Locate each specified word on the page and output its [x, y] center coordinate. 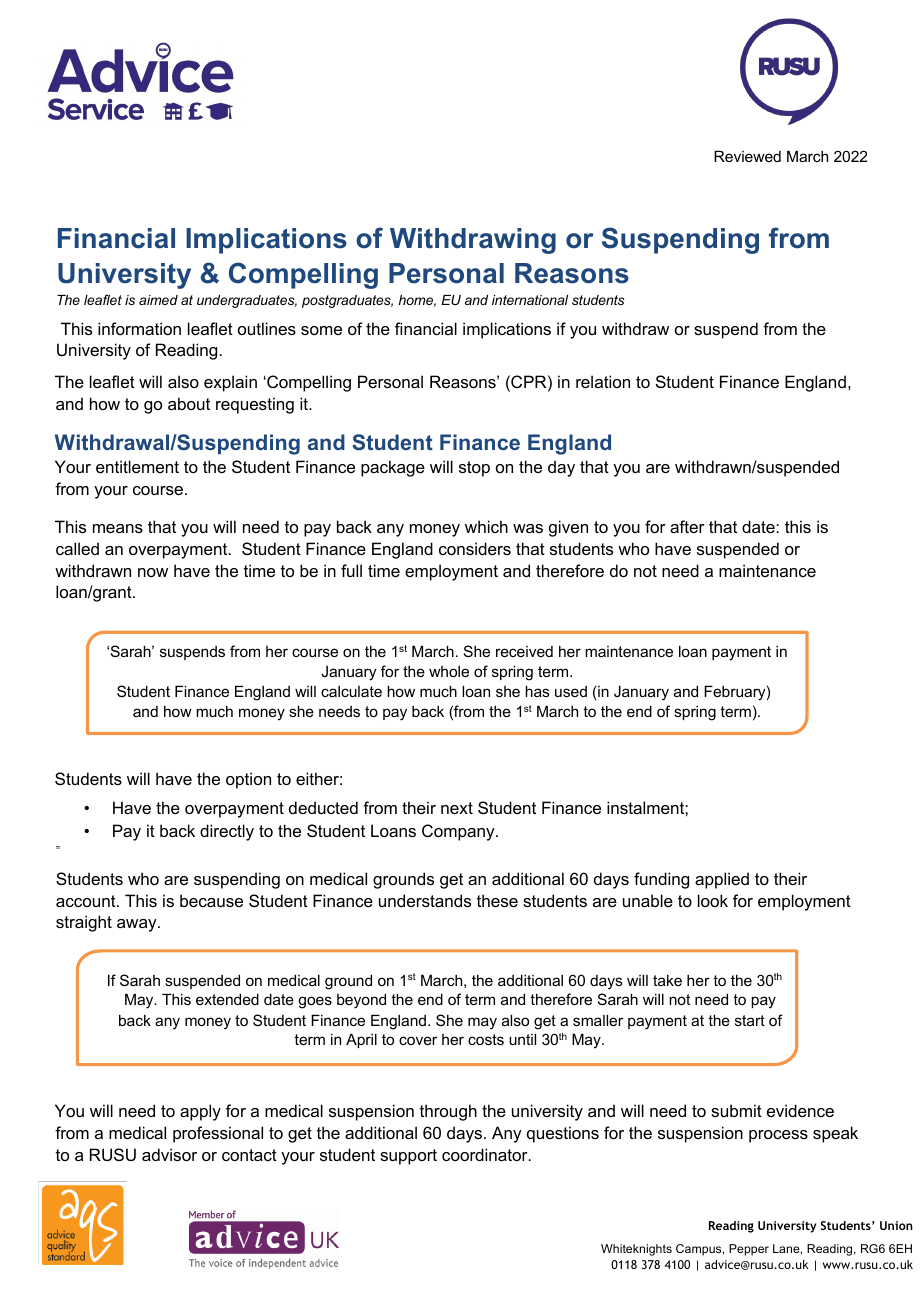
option [248, 780]
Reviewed [747, 156]
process [778, 1136]
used [571, 691]
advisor [169, 1154]
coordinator [486, 1154]
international [530, 300]
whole [449, 671]
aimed [158, 300]
